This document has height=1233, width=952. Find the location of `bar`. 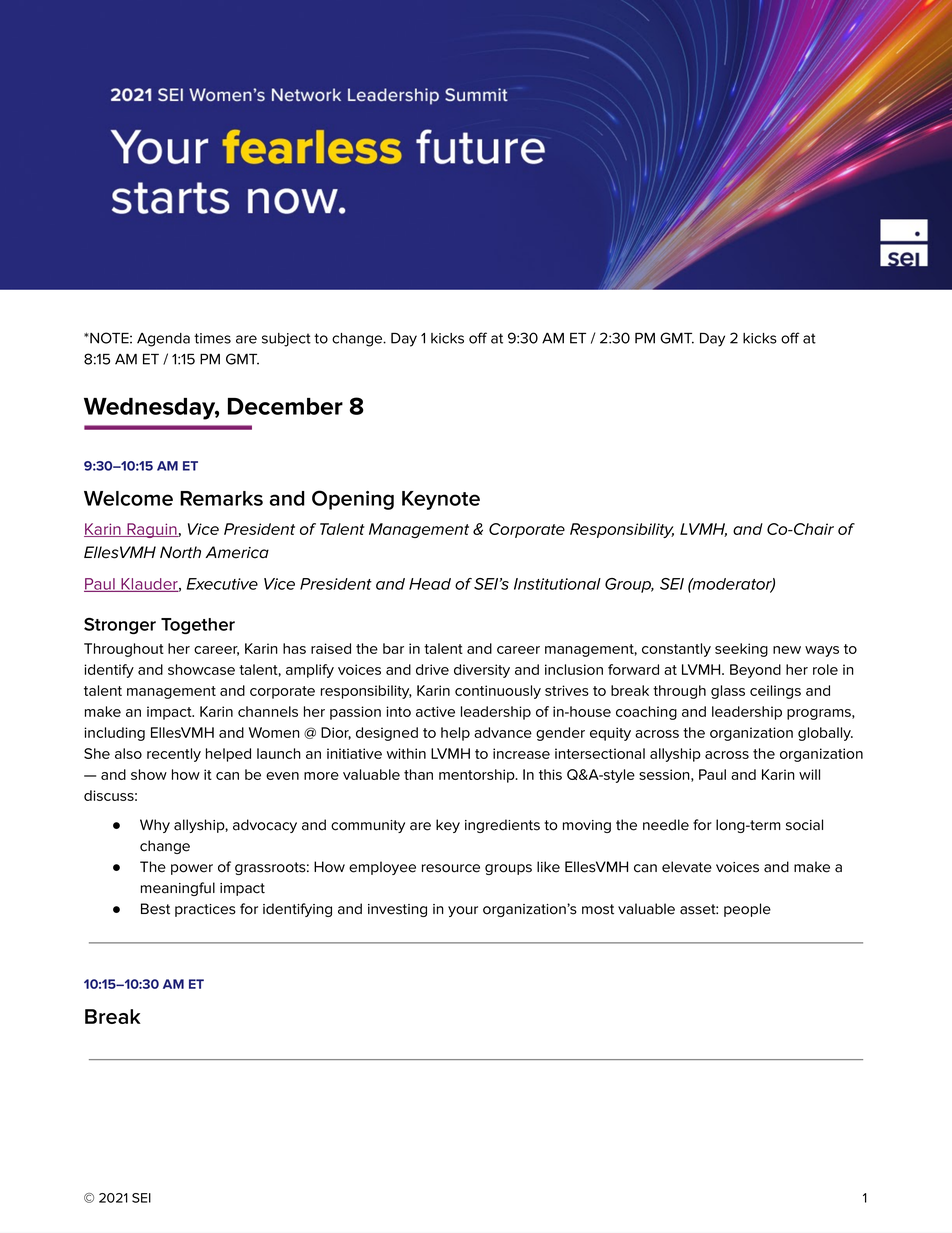

bar is located at coordinates (393, 648).
